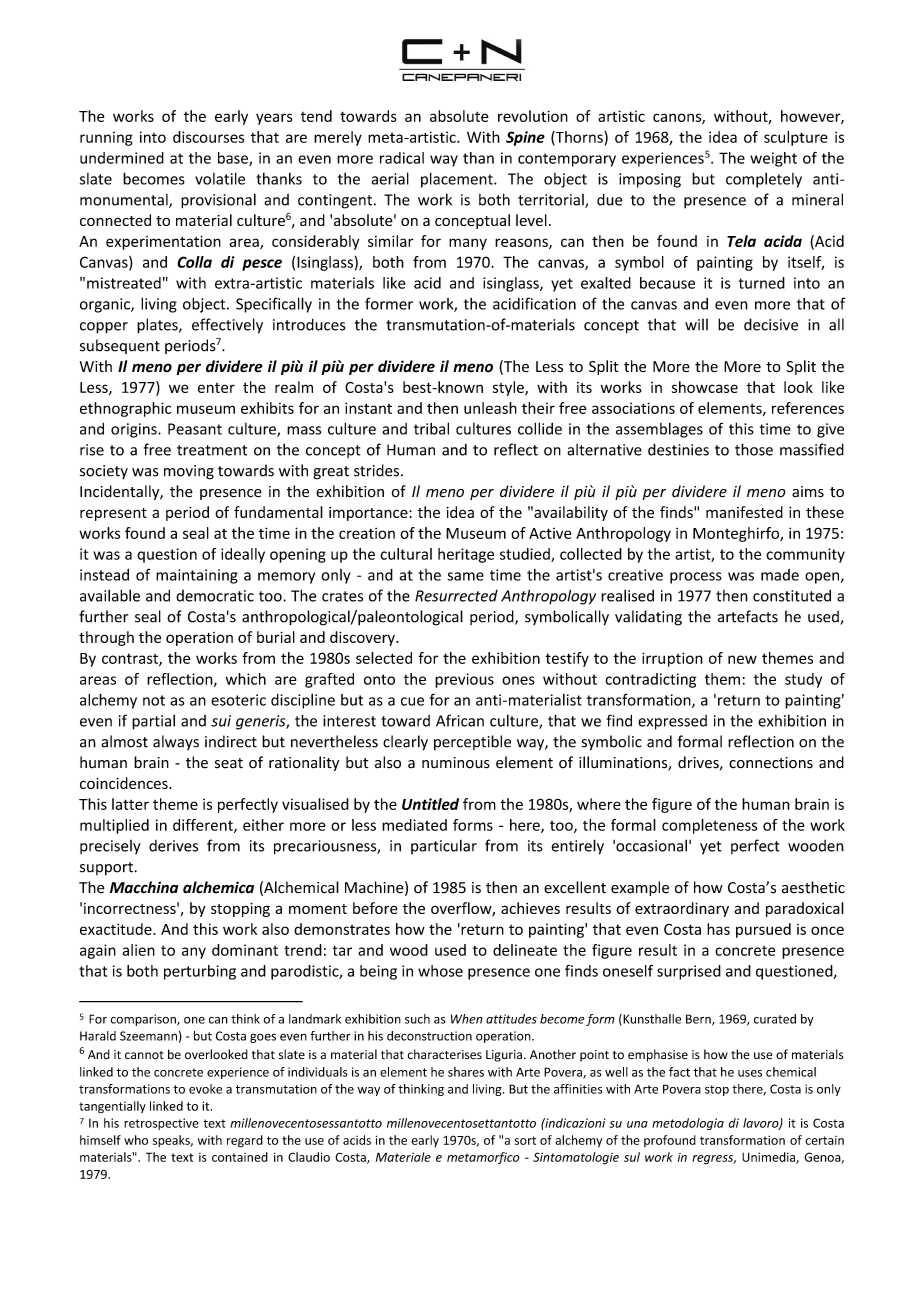 The height and width of the screenshot is (1307, 924). What do you see at coordinates (773, 159) in the screenshot?
I see `weight` at bounding box center [773, 159].
